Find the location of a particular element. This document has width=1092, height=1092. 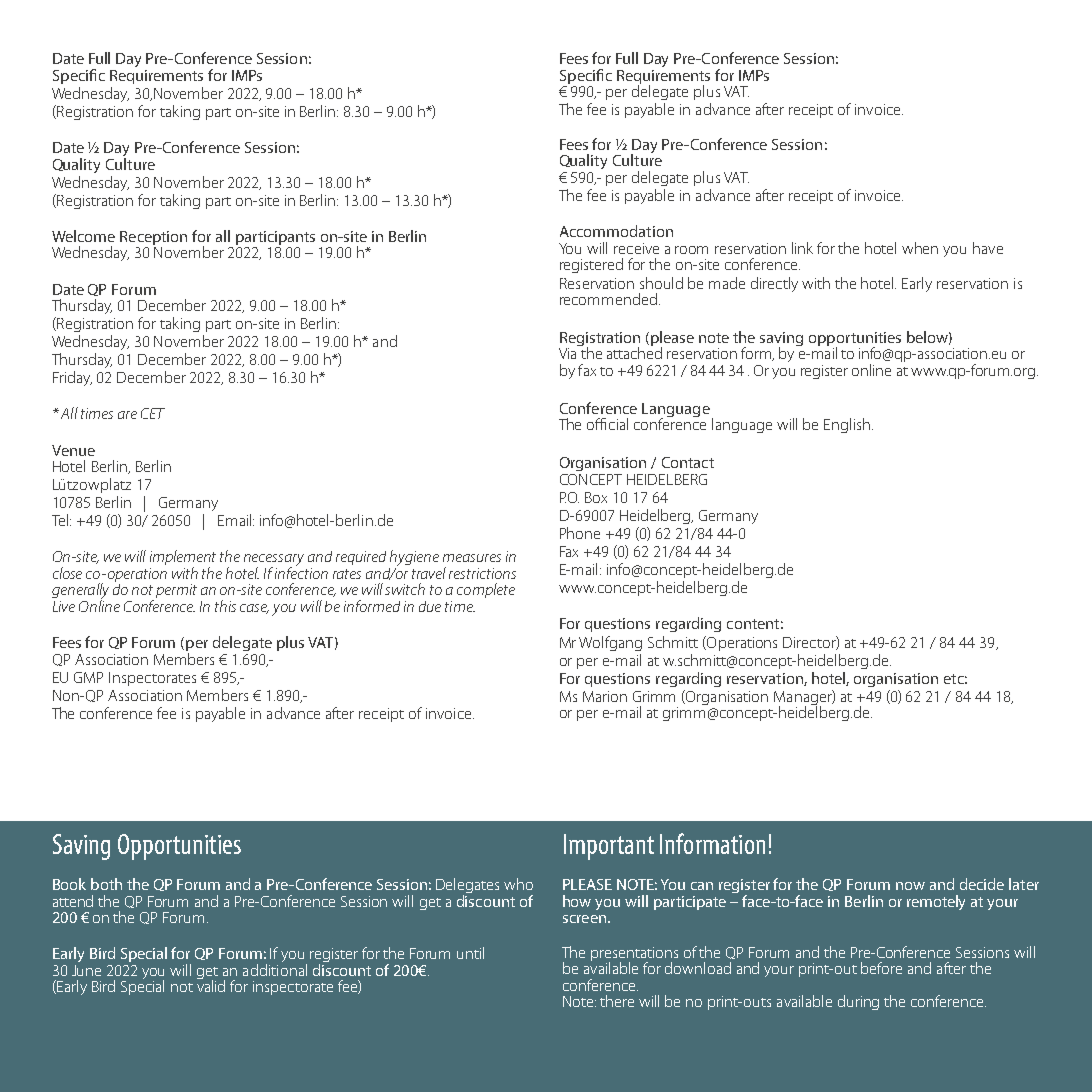

Box is located at coordinates (596, 497).
